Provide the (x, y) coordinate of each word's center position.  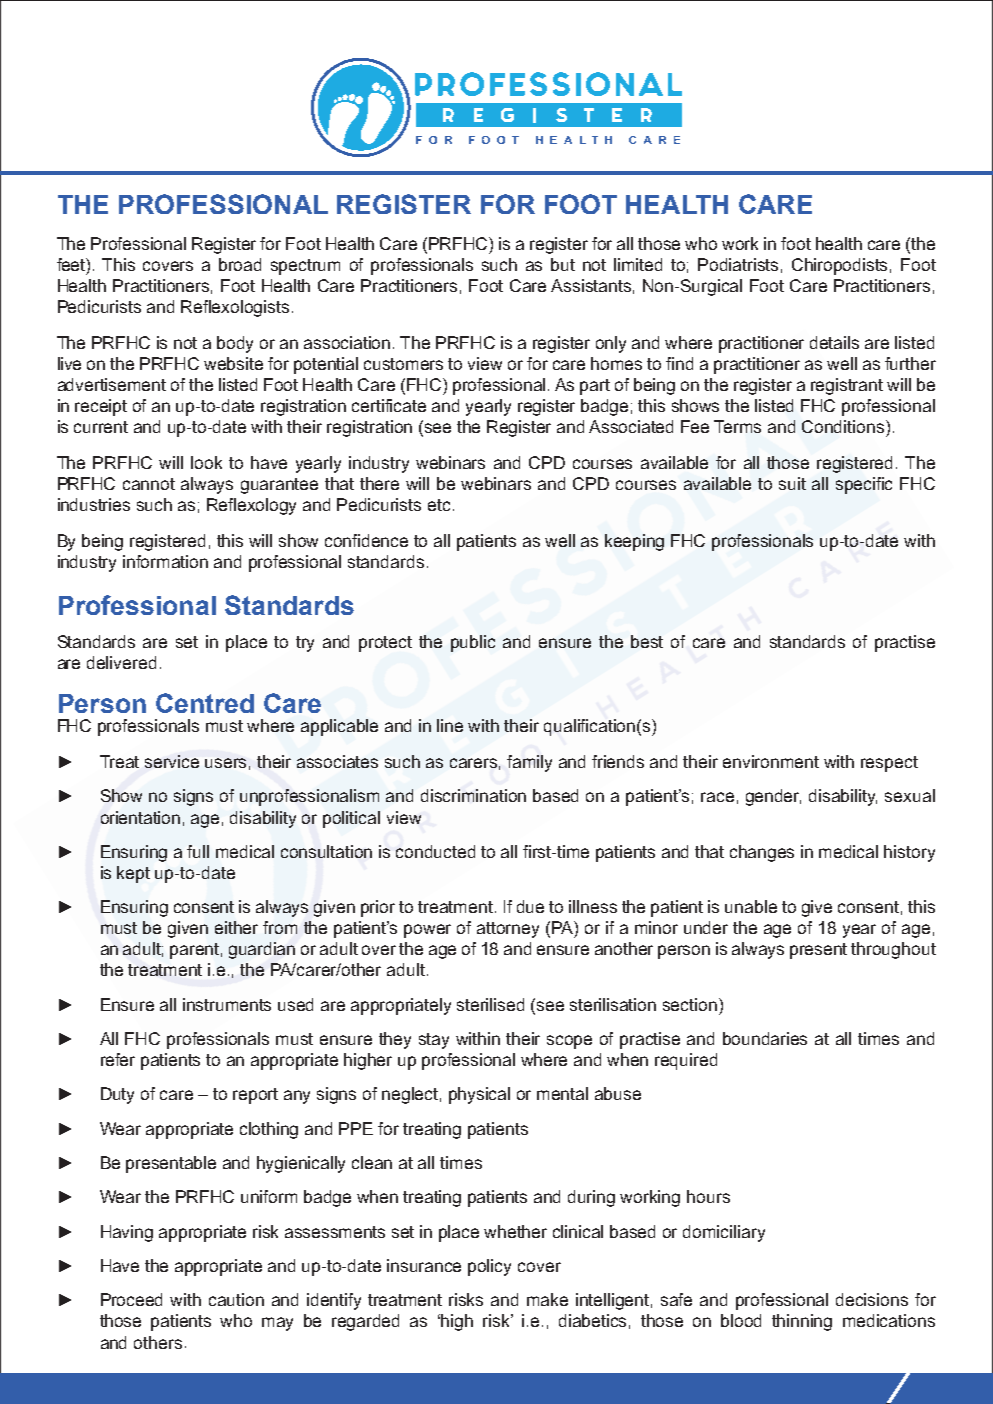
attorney (508, 930)
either (236, 927)
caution (236, 1299)
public (473, 643)
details (834, 342)
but (563, 264)
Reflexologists (235, 308)
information (165, 561)
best (647, 641)
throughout (893, 950)
